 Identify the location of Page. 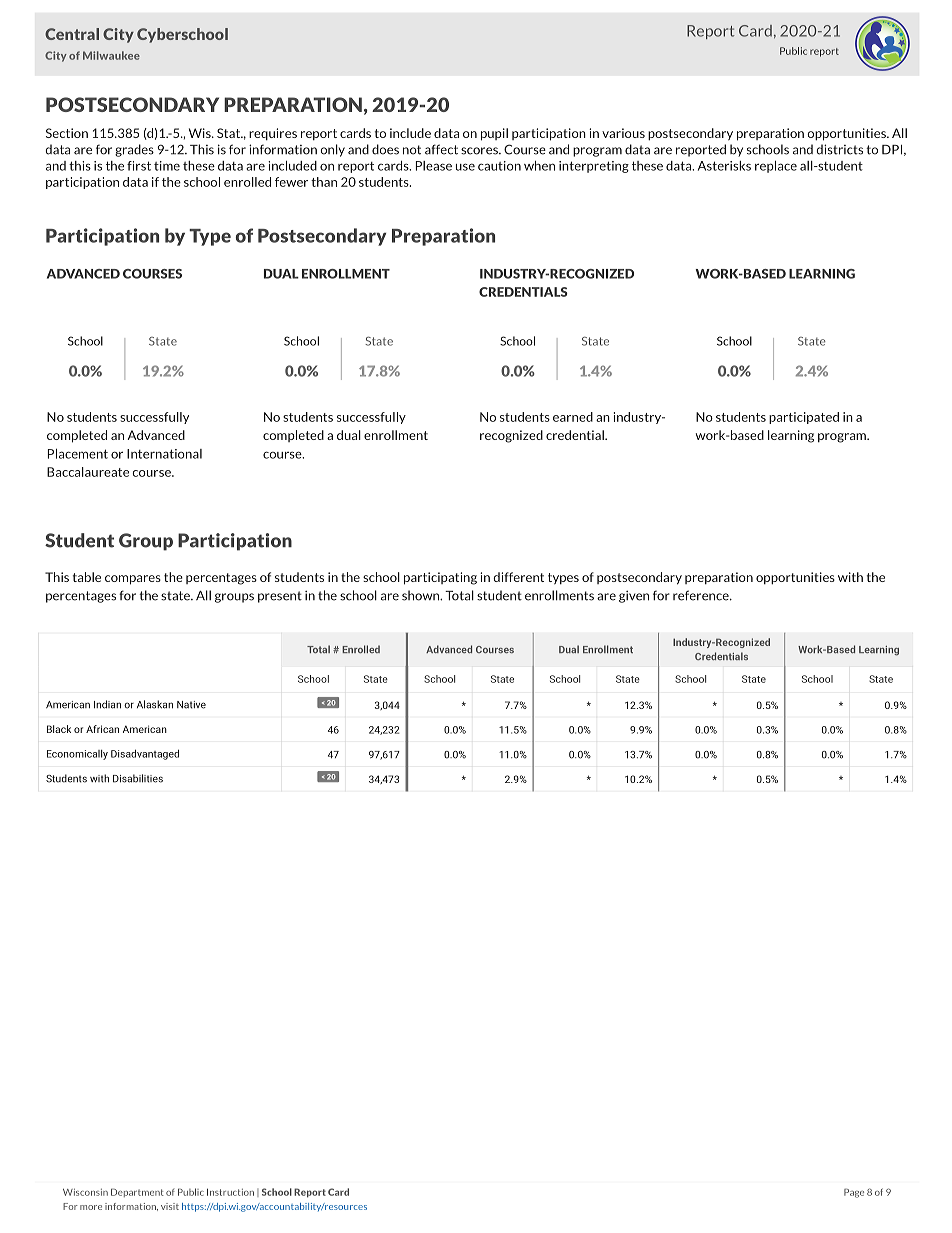
(854, 1193).
